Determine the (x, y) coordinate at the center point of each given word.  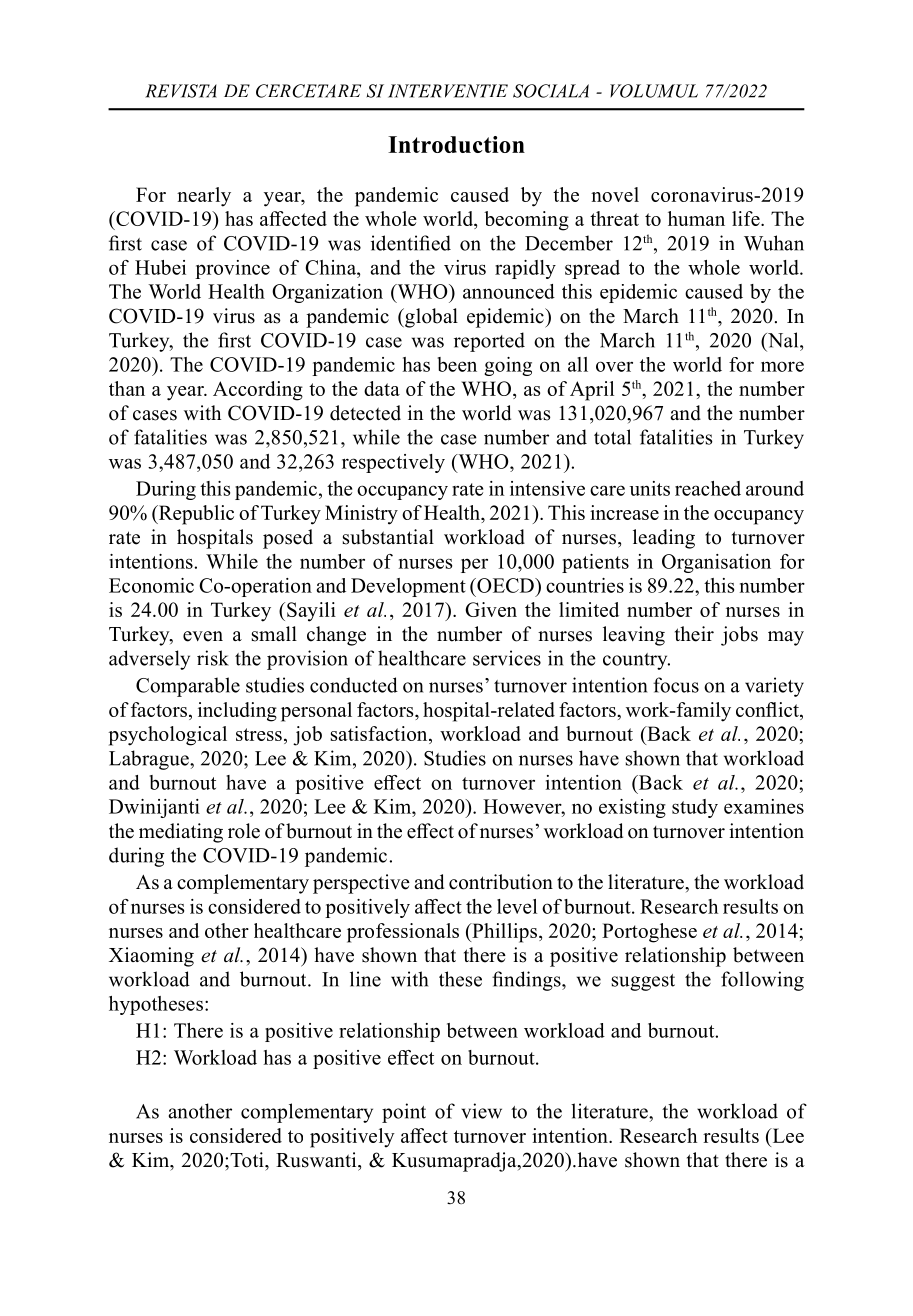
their (694, 634)
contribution (501, 882)
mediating (181, 833)
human (696, 218)
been (457, 364)
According (258, 391)
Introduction (456, 144)
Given (491, 609)
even (203, 636)
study (695, 808)
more (782, 366)
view (481, 1111)
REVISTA (181, 91)
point (404, 1113)
